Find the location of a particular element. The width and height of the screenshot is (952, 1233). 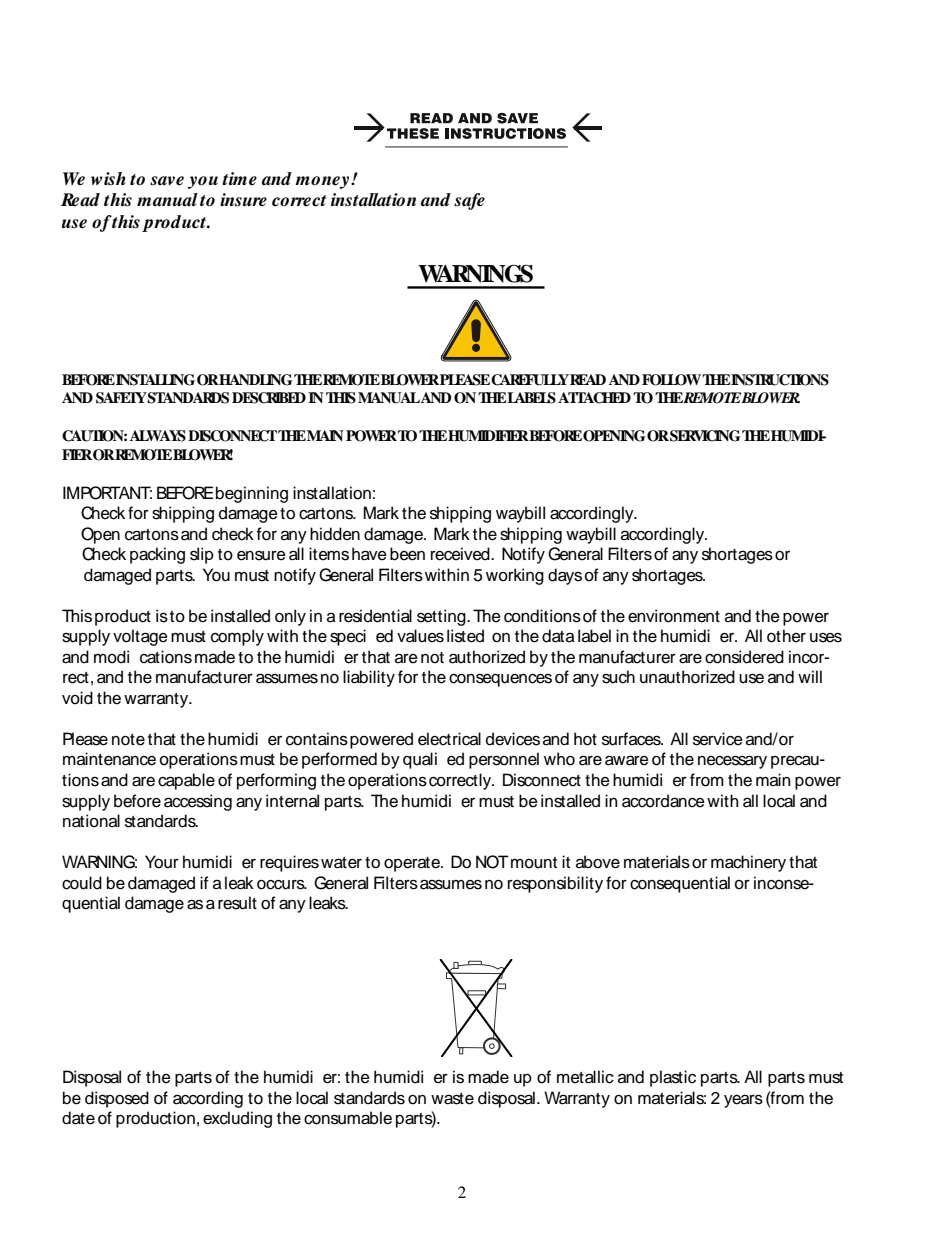

save is located at coordinates (167, 181).
